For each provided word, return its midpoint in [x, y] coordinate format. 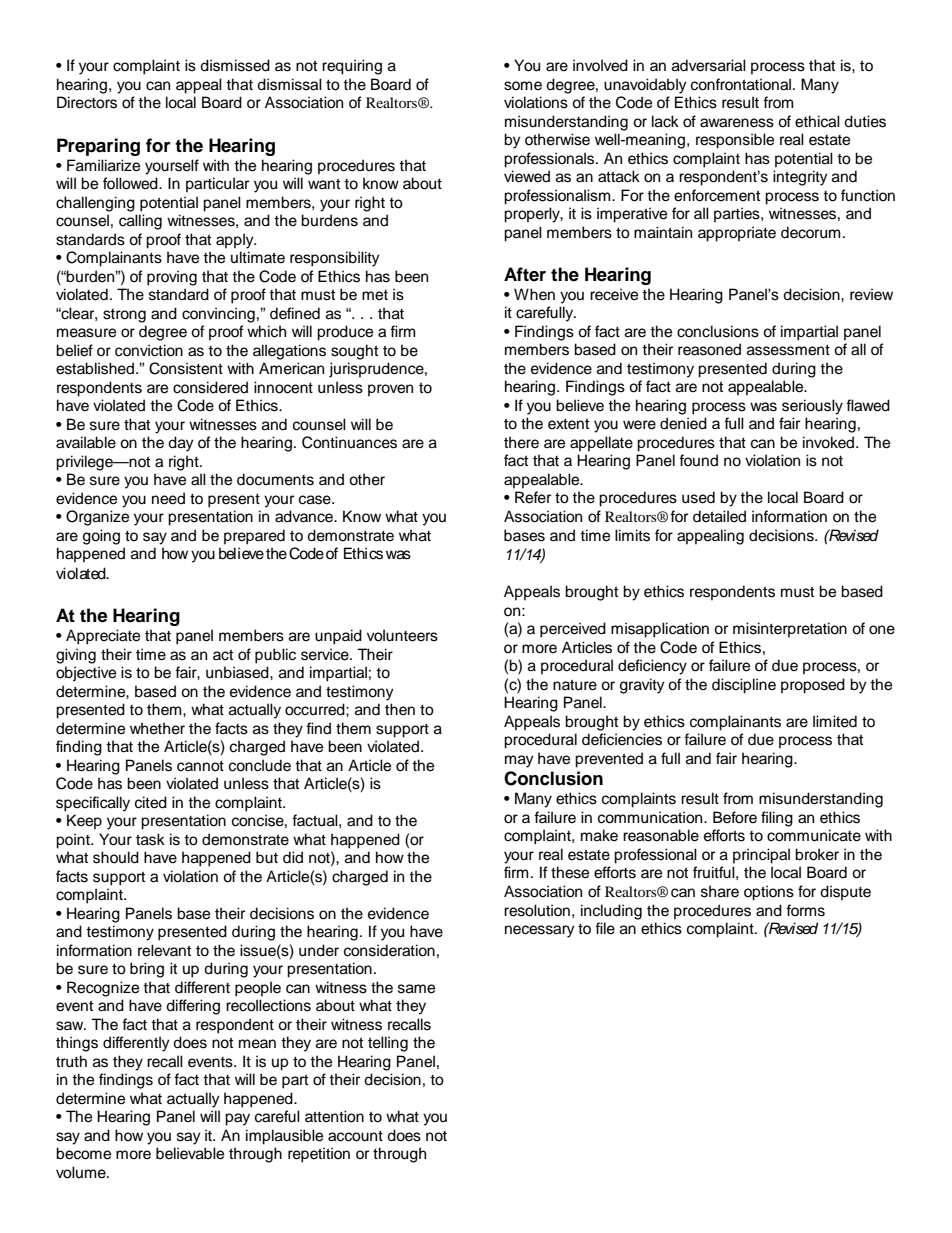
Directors [87, 102]
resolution [537, 910]
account [355, 1136]
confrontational [741, 84]
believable [190, 1153]
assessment [788, 350]
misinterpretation [790, 630]
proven [390, 390]
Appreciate [103, 637]
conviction [149, 350]
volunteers [402, 635]
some [523, 86]
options [769, 893]
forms [805, 910]
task [150, 839]
